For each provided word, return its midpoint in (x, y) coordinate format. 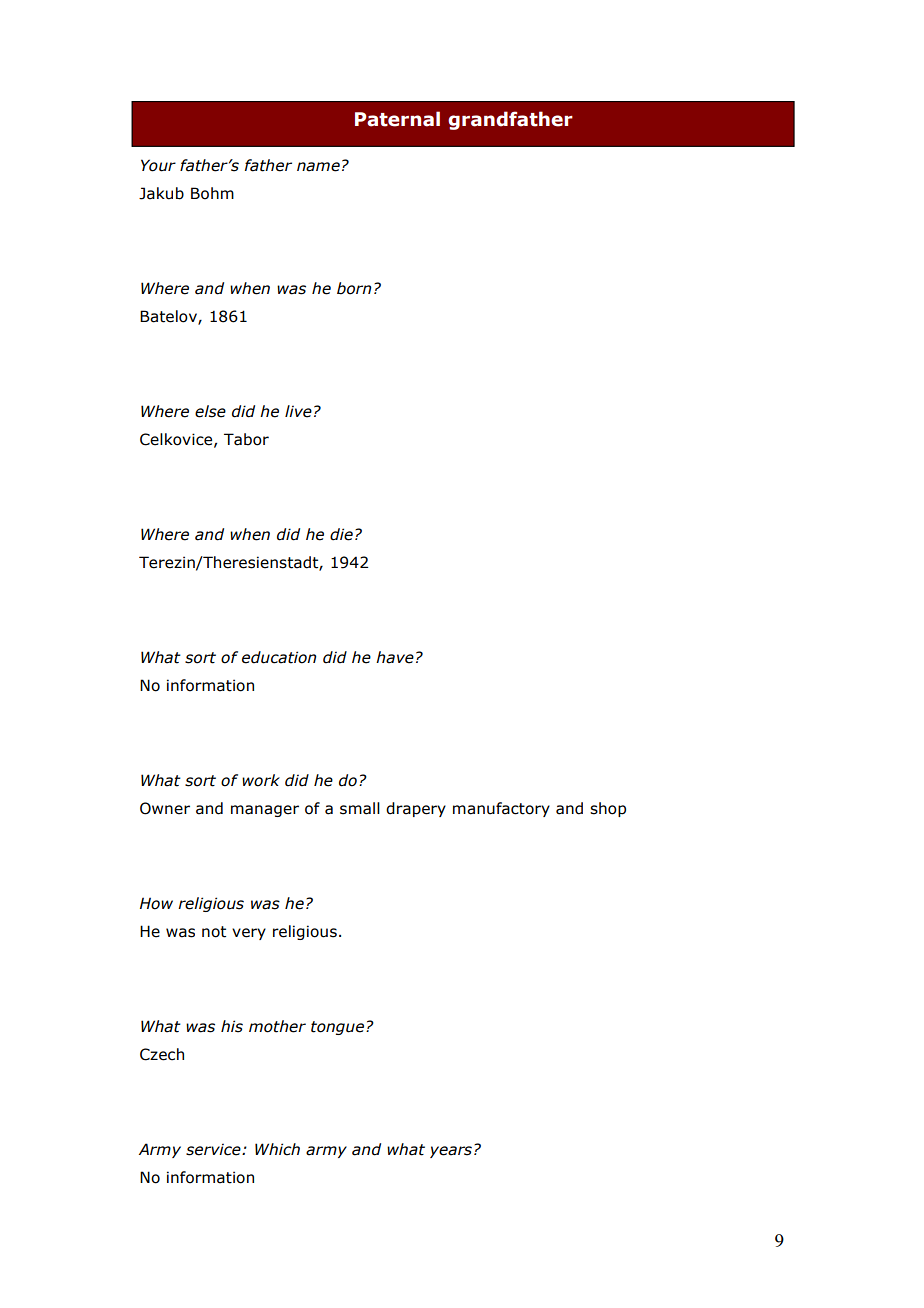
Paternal (397, 119)
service (214, 1149)
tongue (339, 1028)
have (395, 657)
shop (608, 809)
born (354, 288)
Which (277, 1149)
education (279, 657)
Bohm (212, 193)
